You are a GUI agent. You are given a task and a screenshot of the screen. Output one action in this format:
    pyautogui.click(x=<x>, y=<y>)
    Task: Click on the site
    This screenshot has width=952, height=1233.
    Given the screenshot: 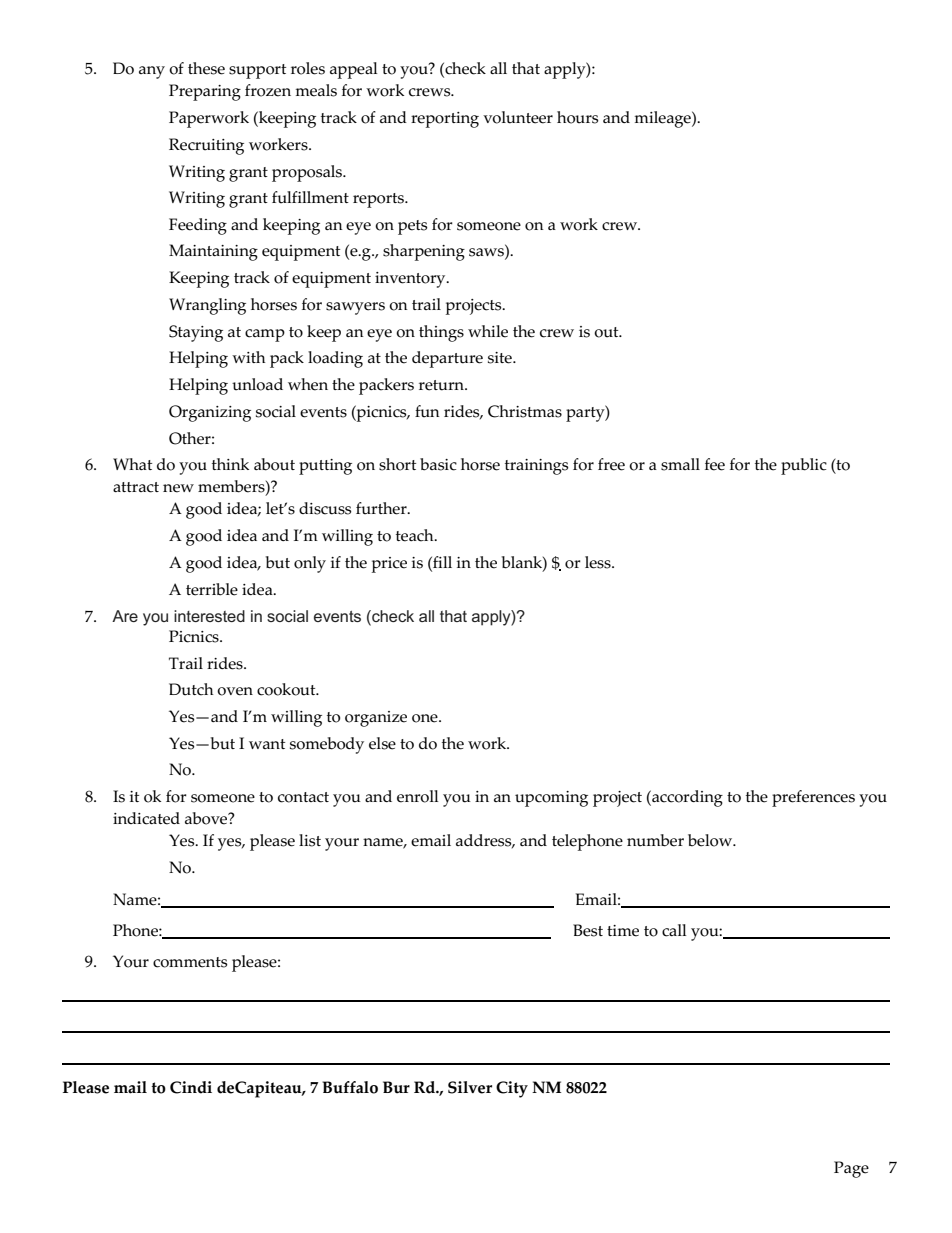 What is the action you would take?
    pyautogui.click(x=501, y=358)
